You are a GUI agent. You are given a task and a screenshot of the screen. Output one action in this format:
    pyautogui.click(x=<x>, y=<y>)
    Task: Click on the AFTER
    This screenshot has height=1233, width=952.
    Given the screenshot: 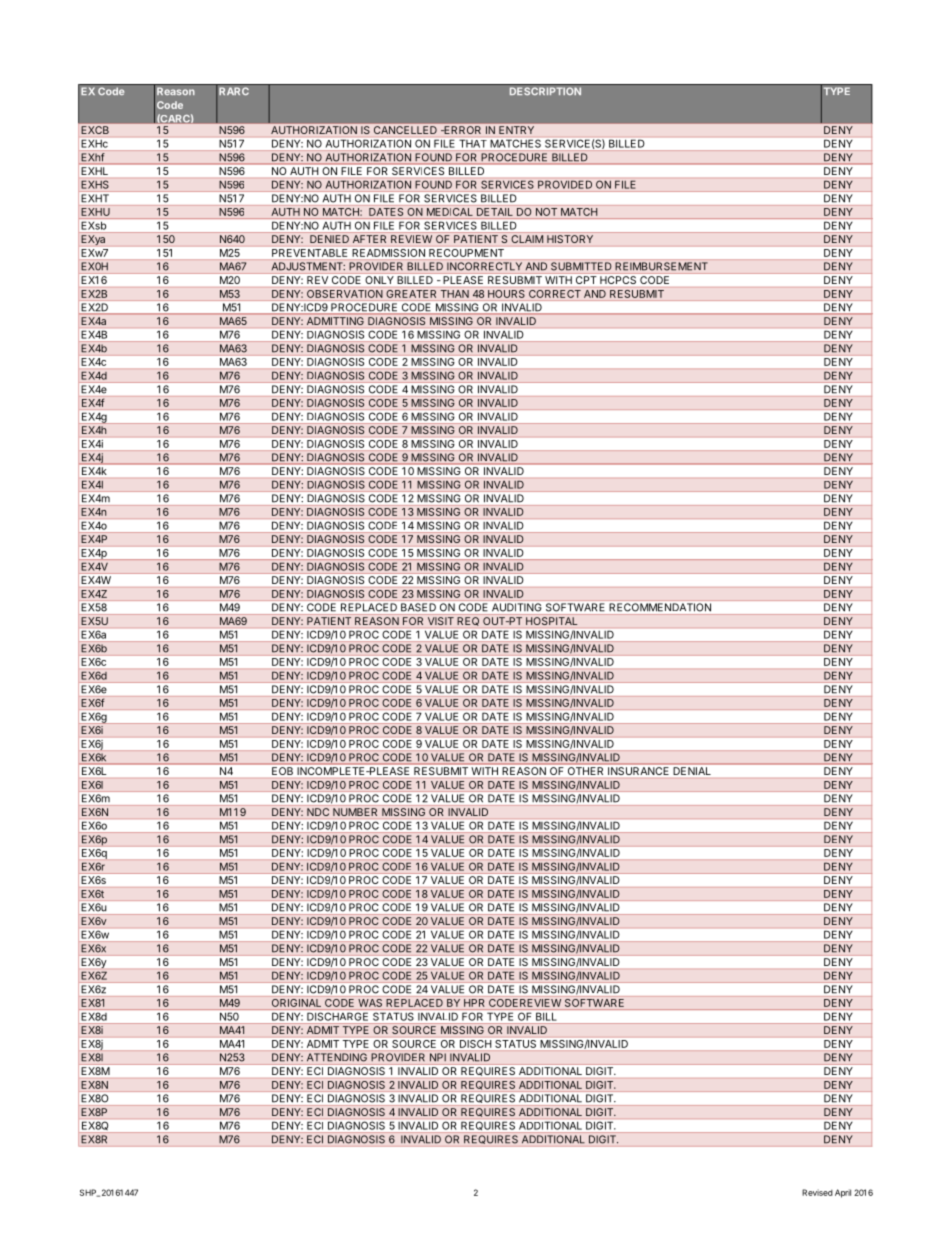 What is the action you would take?
    pyautogui.click(x=369, y=239)
